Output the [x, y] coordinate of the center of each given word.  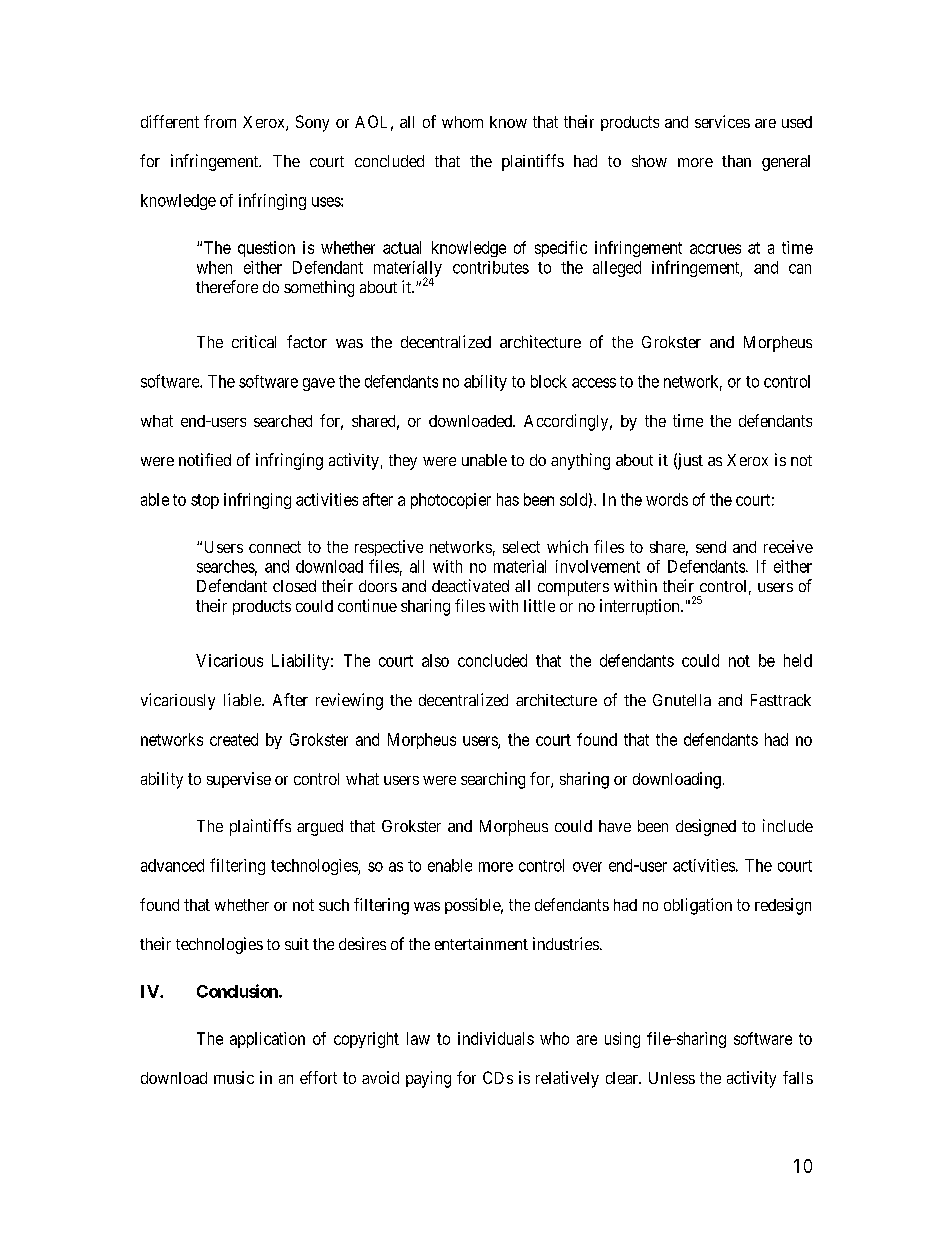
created [234, 739]
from [220, 121]
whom [462, 122]
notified [205, 459]
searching [493, 780]
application [267, 1040]
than [736, 161]
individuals [496, 1038]
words [667, 499]
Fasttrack [781, 700]
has [508, 499]
